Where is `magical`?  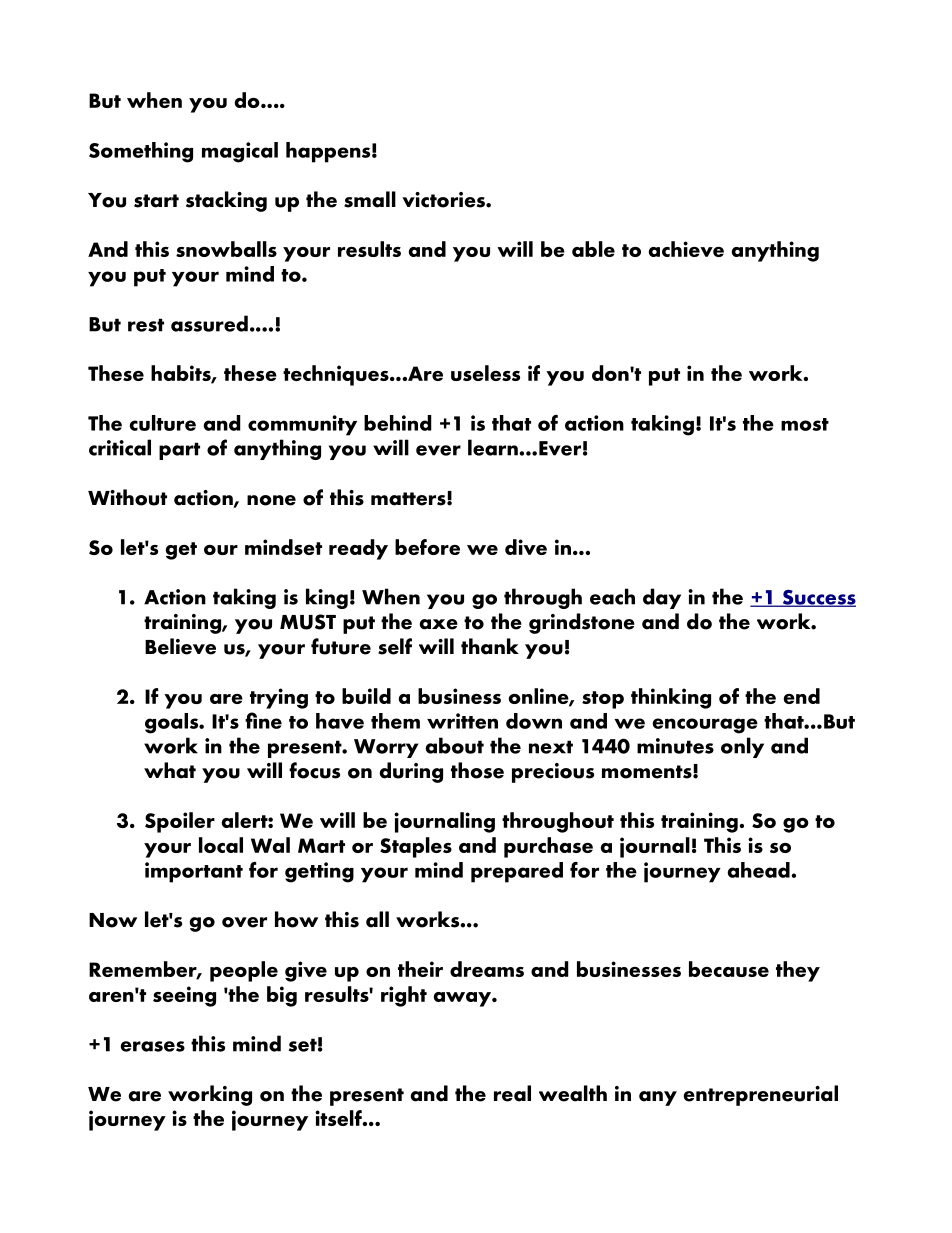
magical is located at coordinates (240, 152).
